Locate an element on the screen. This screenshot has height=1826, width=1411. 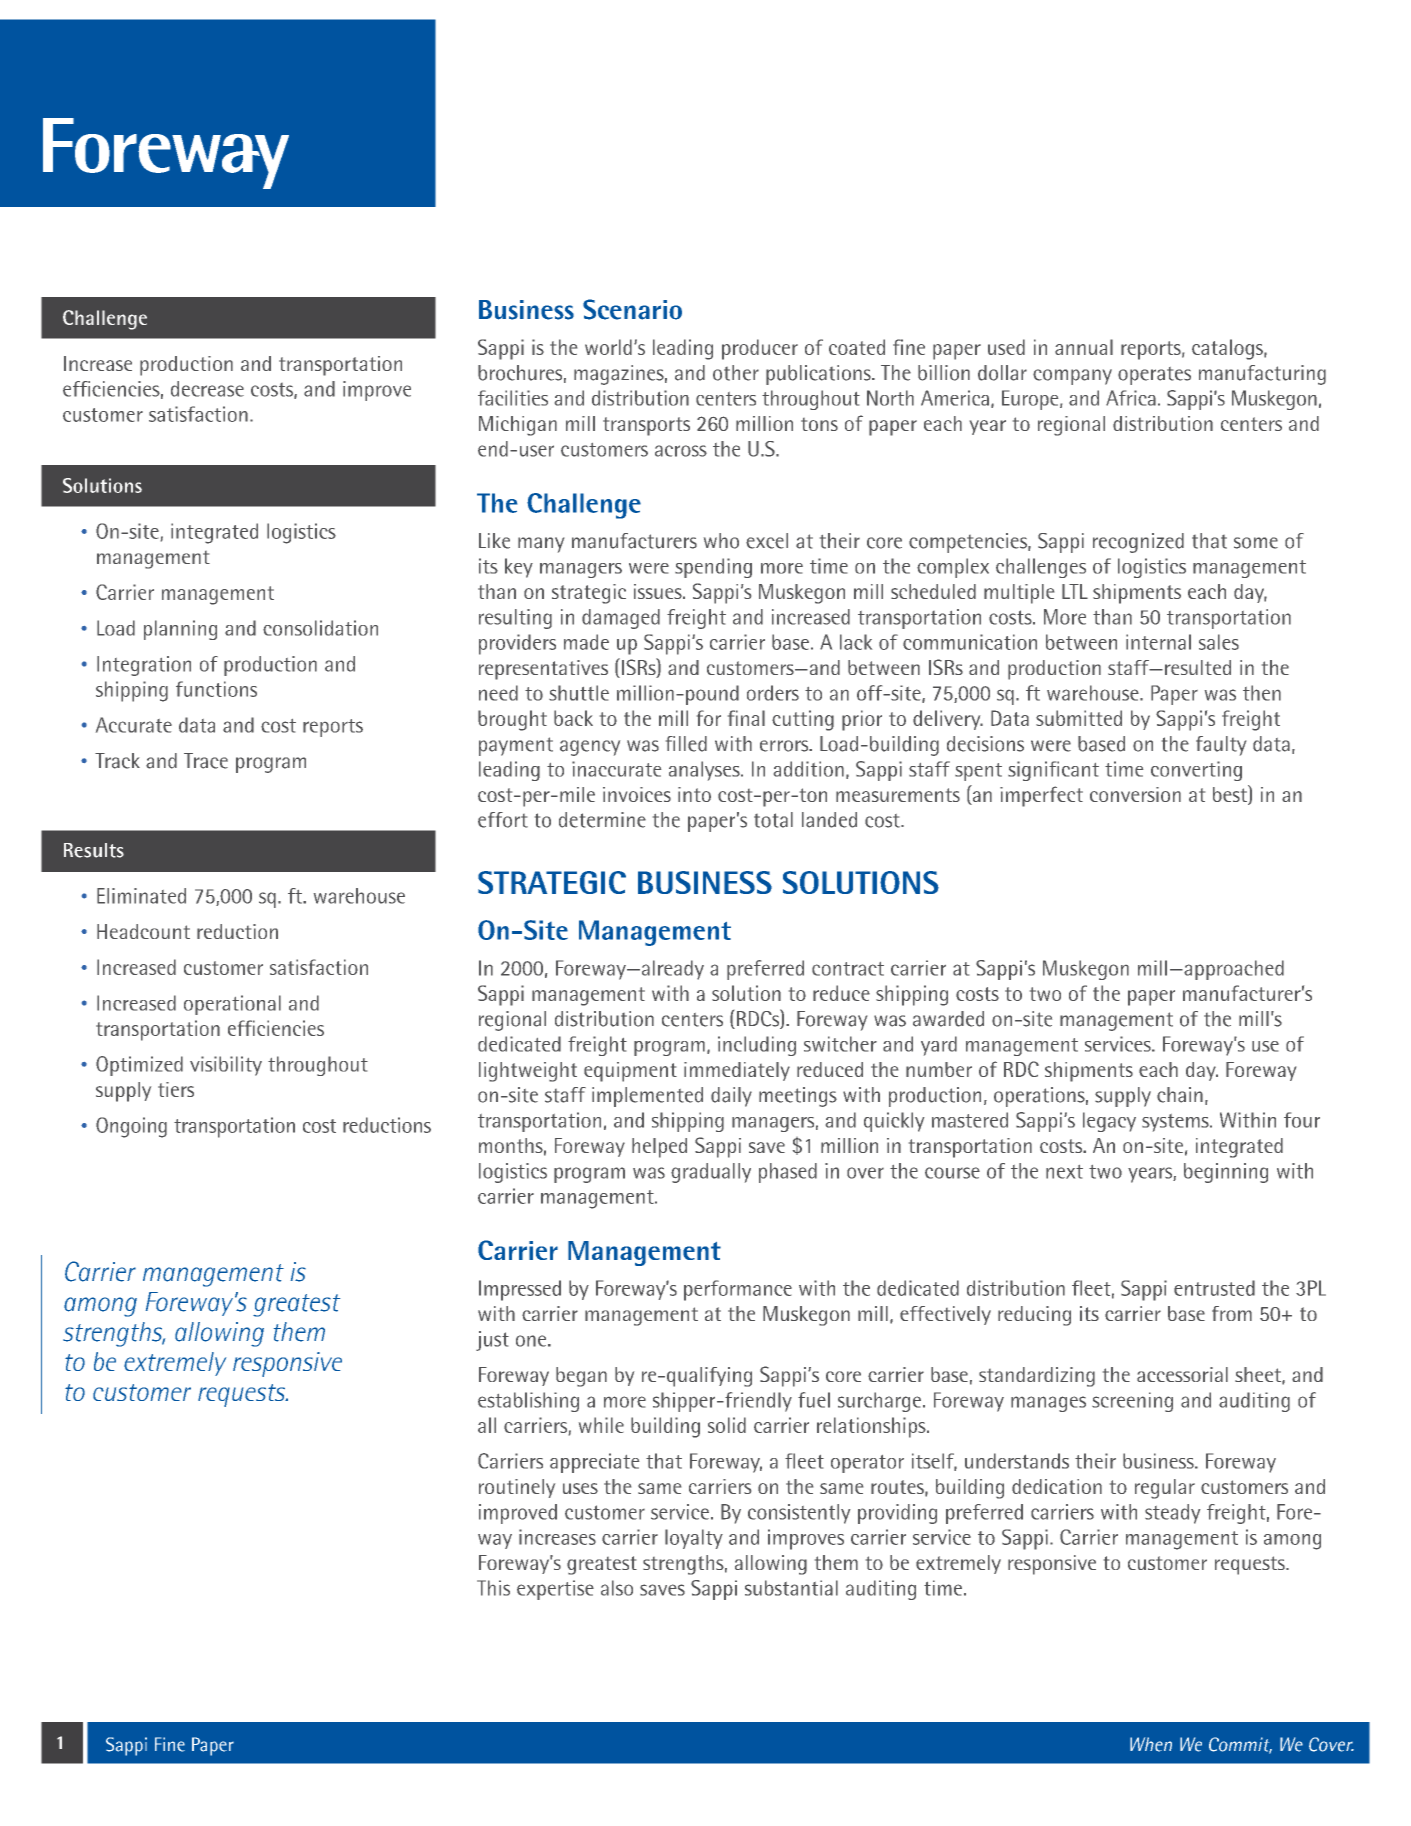
This is located at coordinates (493, 1588).
